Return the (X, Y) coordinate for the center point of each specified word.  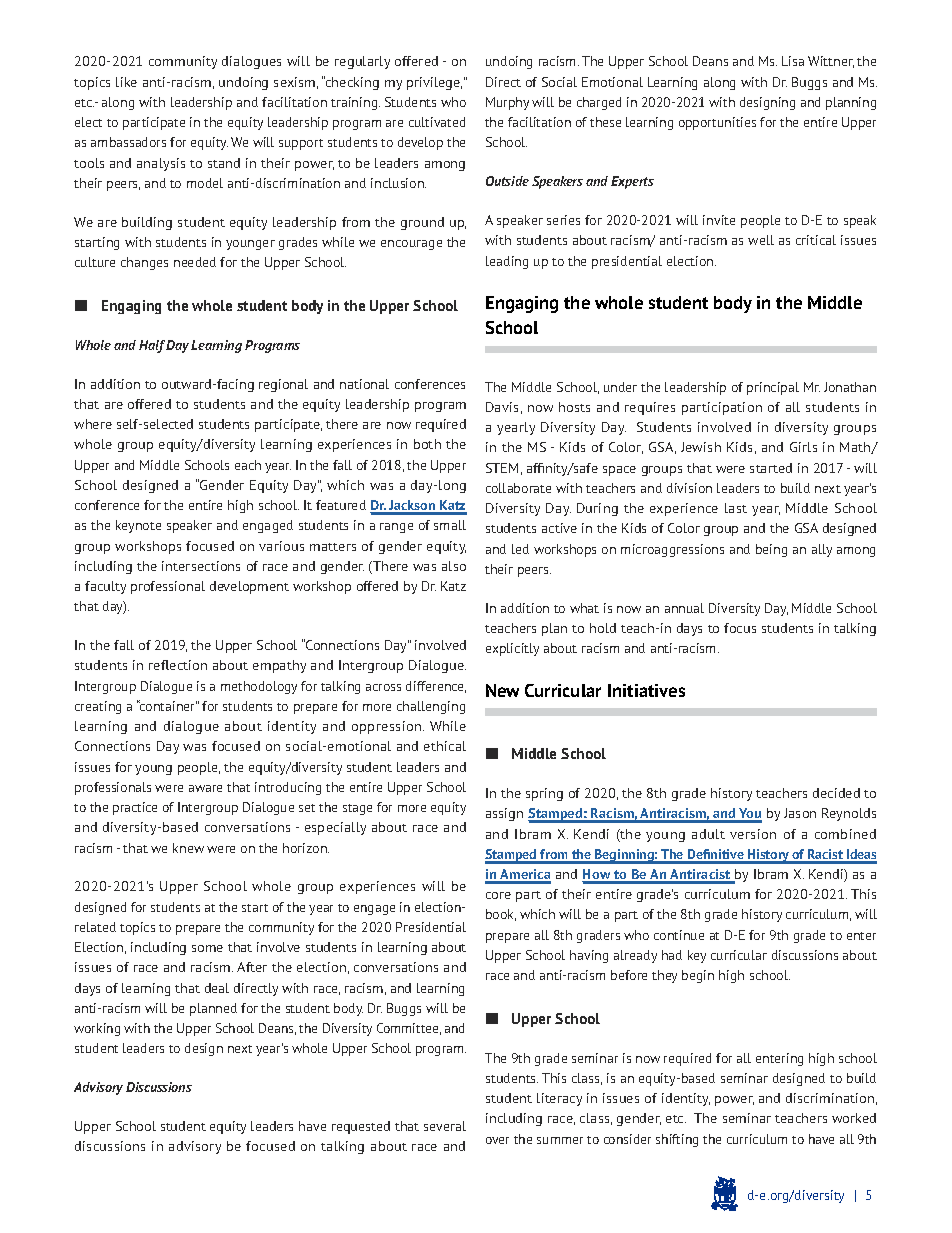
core (498, 895)
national (364, 384)
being (771, 550)
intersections (201, 566)
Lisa (793, 61)
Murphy (507, 103)
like (126, 82)
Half (153, 346)
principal (773, 388)
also (454, 566)
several (445, 1126)
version (753, 834)
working (97, 1029)
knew (188, 848)
